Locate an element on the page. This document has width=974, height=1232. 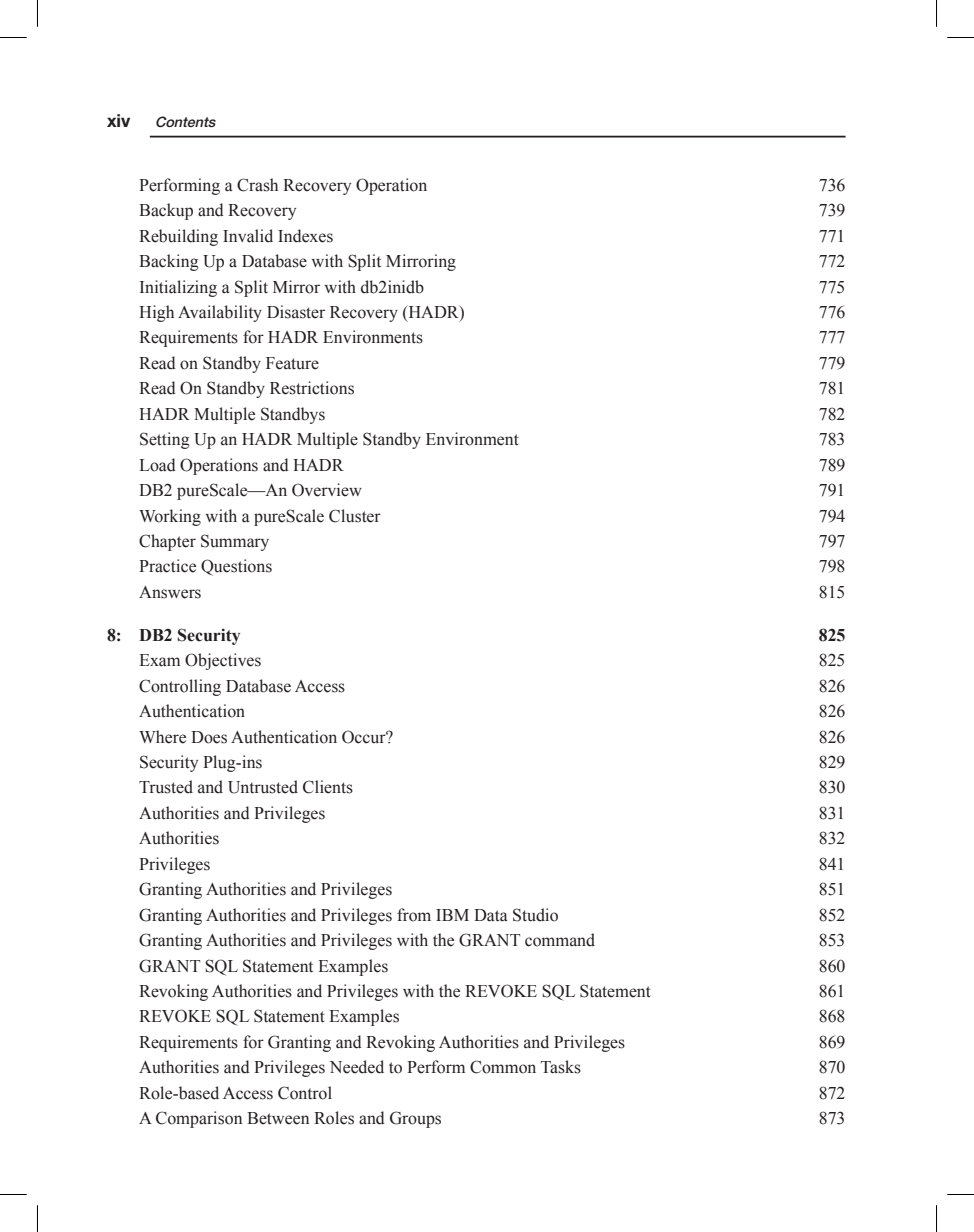
Indexes is located at coordinates (305, 236).
